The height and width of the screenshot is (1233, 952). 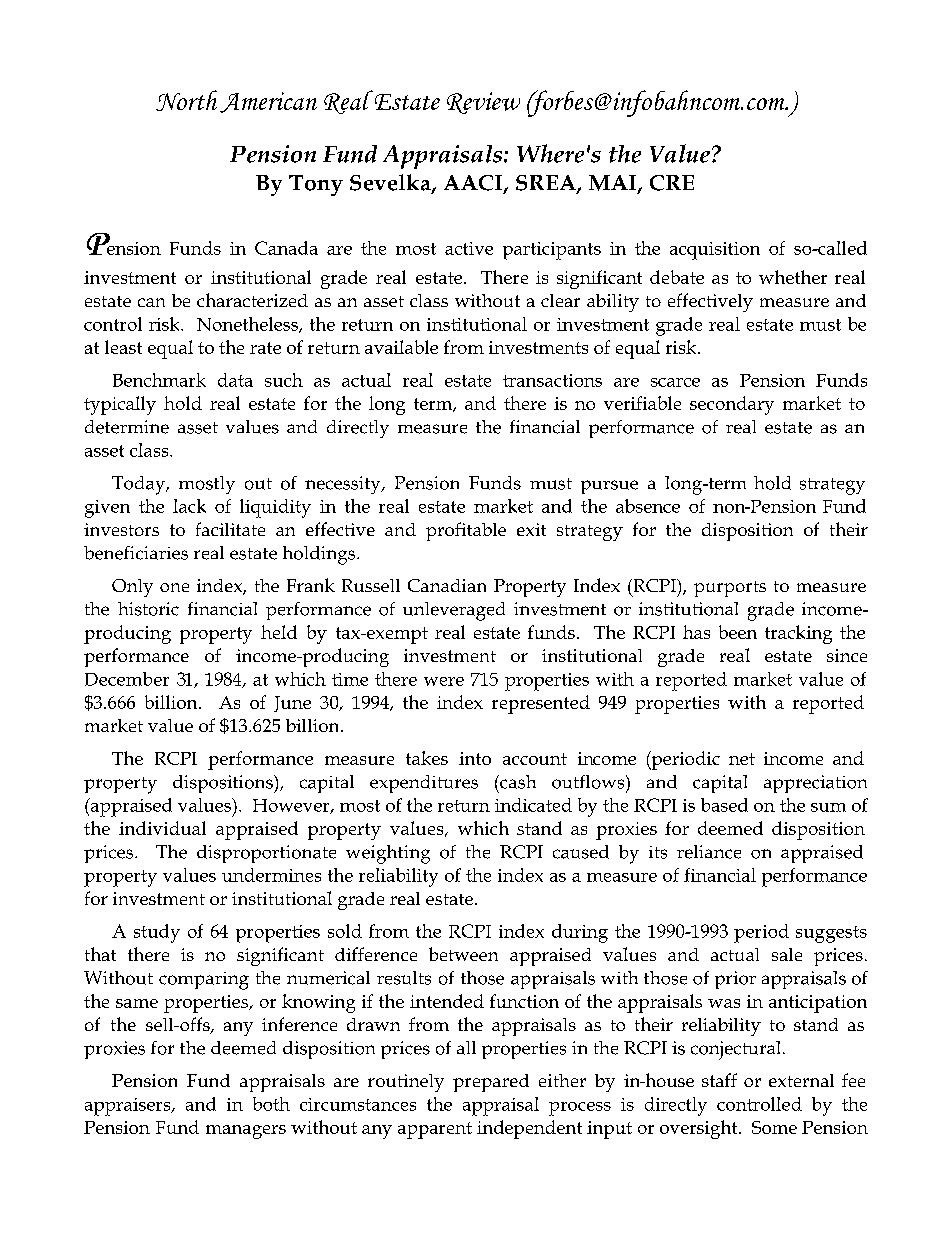 What do you see at coordinates (483, 103) in the screenshot?
I see `Review` at bounding box center [483, 103].
